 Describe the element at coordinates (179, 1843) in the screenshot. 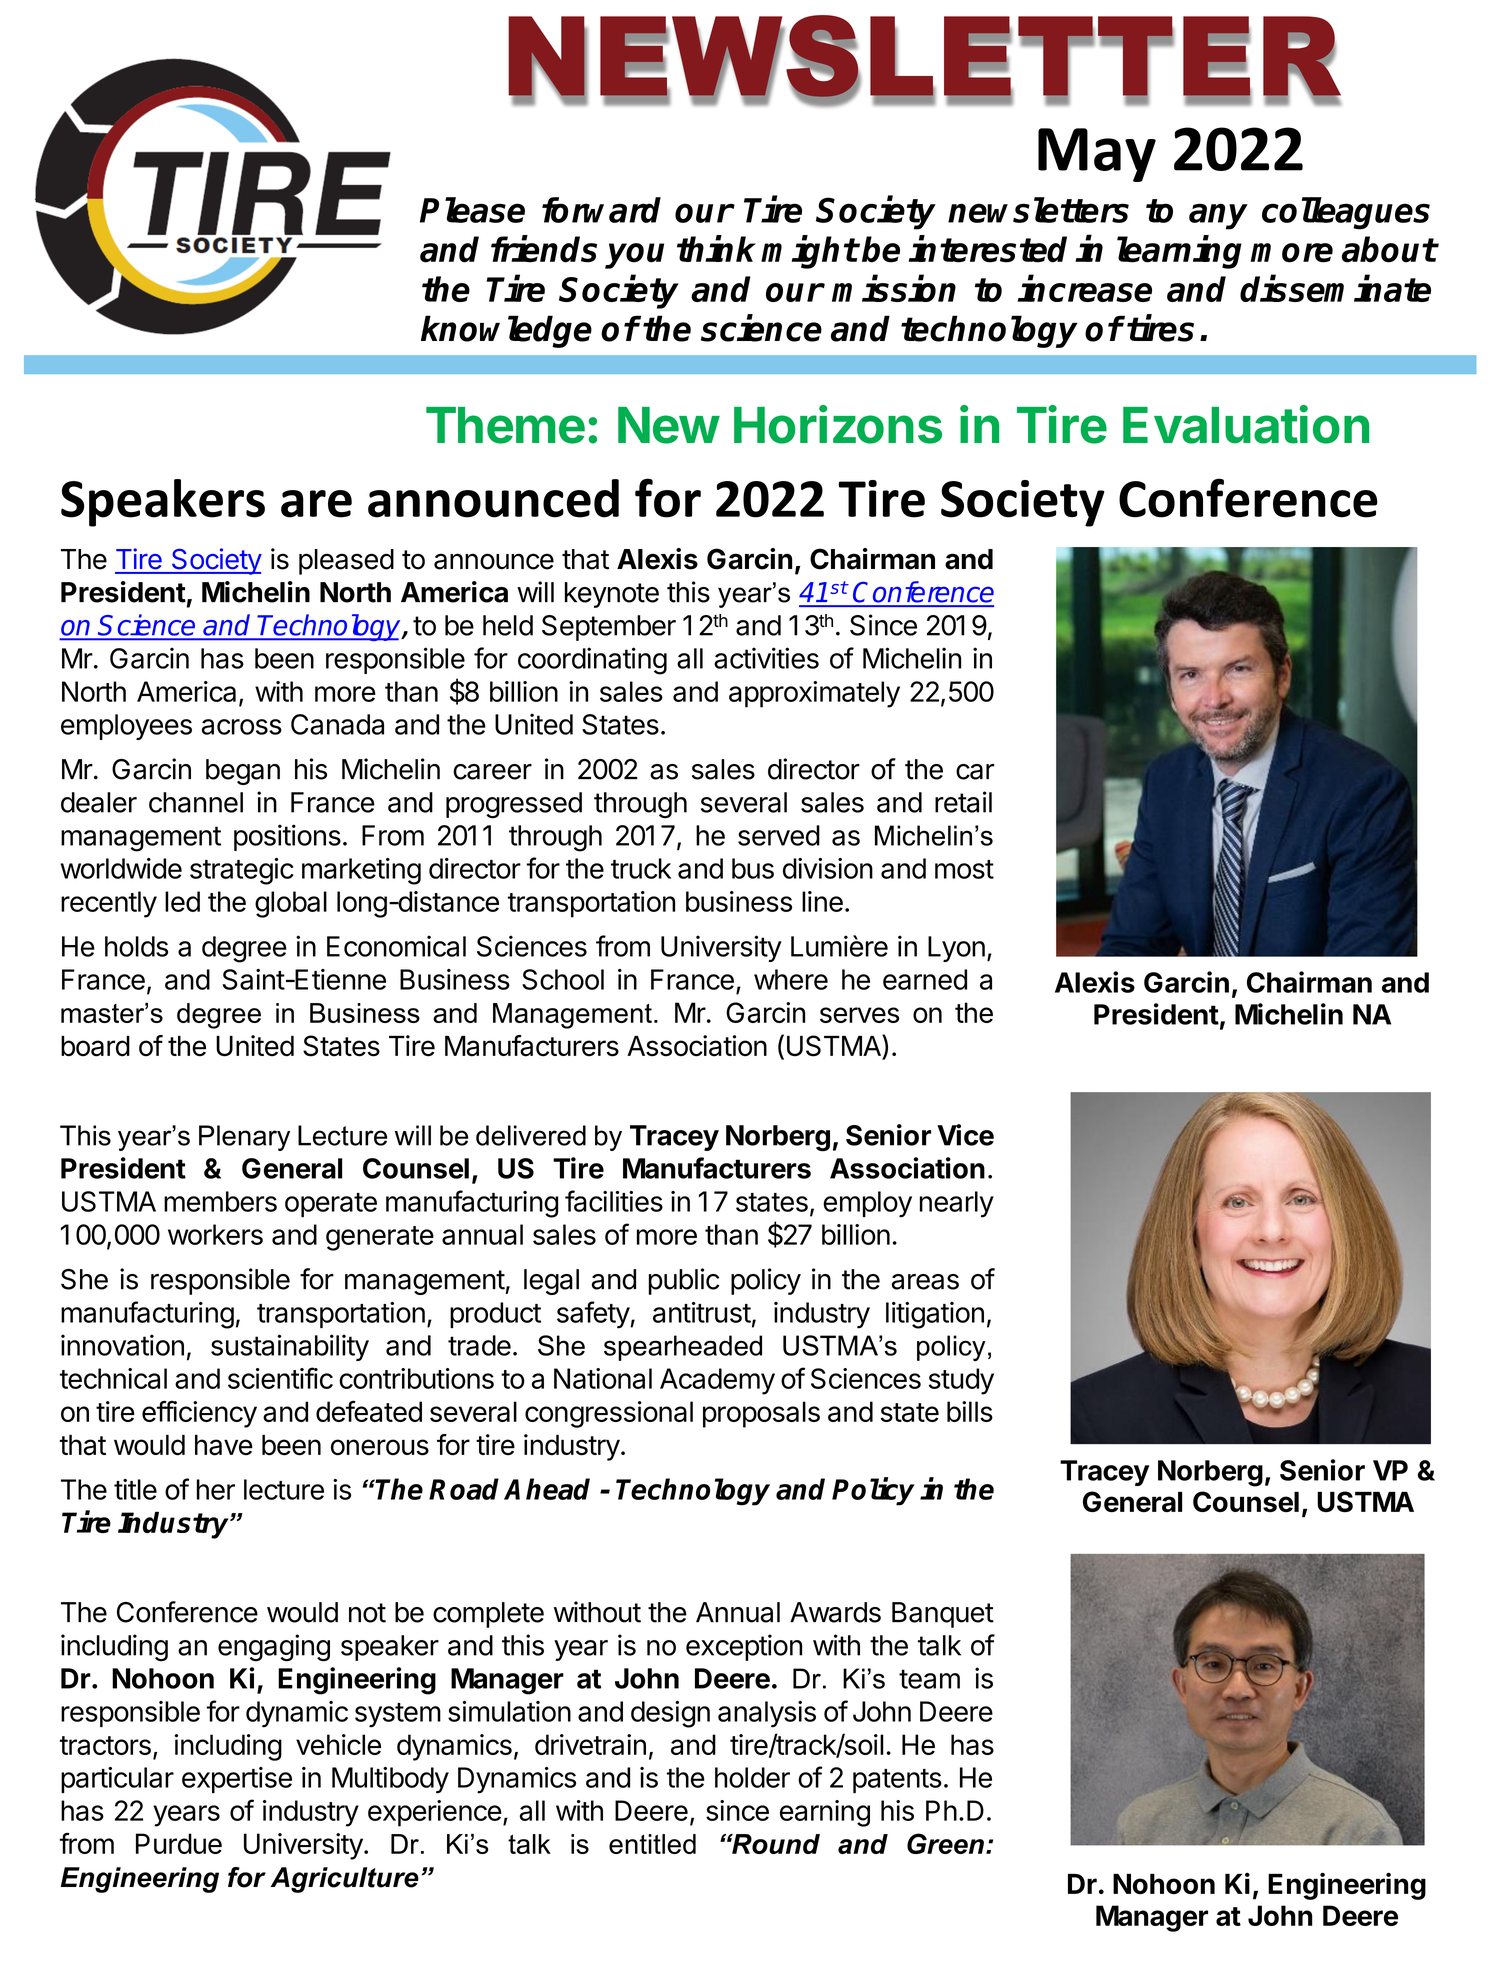

I see `Purdue` at that location.
